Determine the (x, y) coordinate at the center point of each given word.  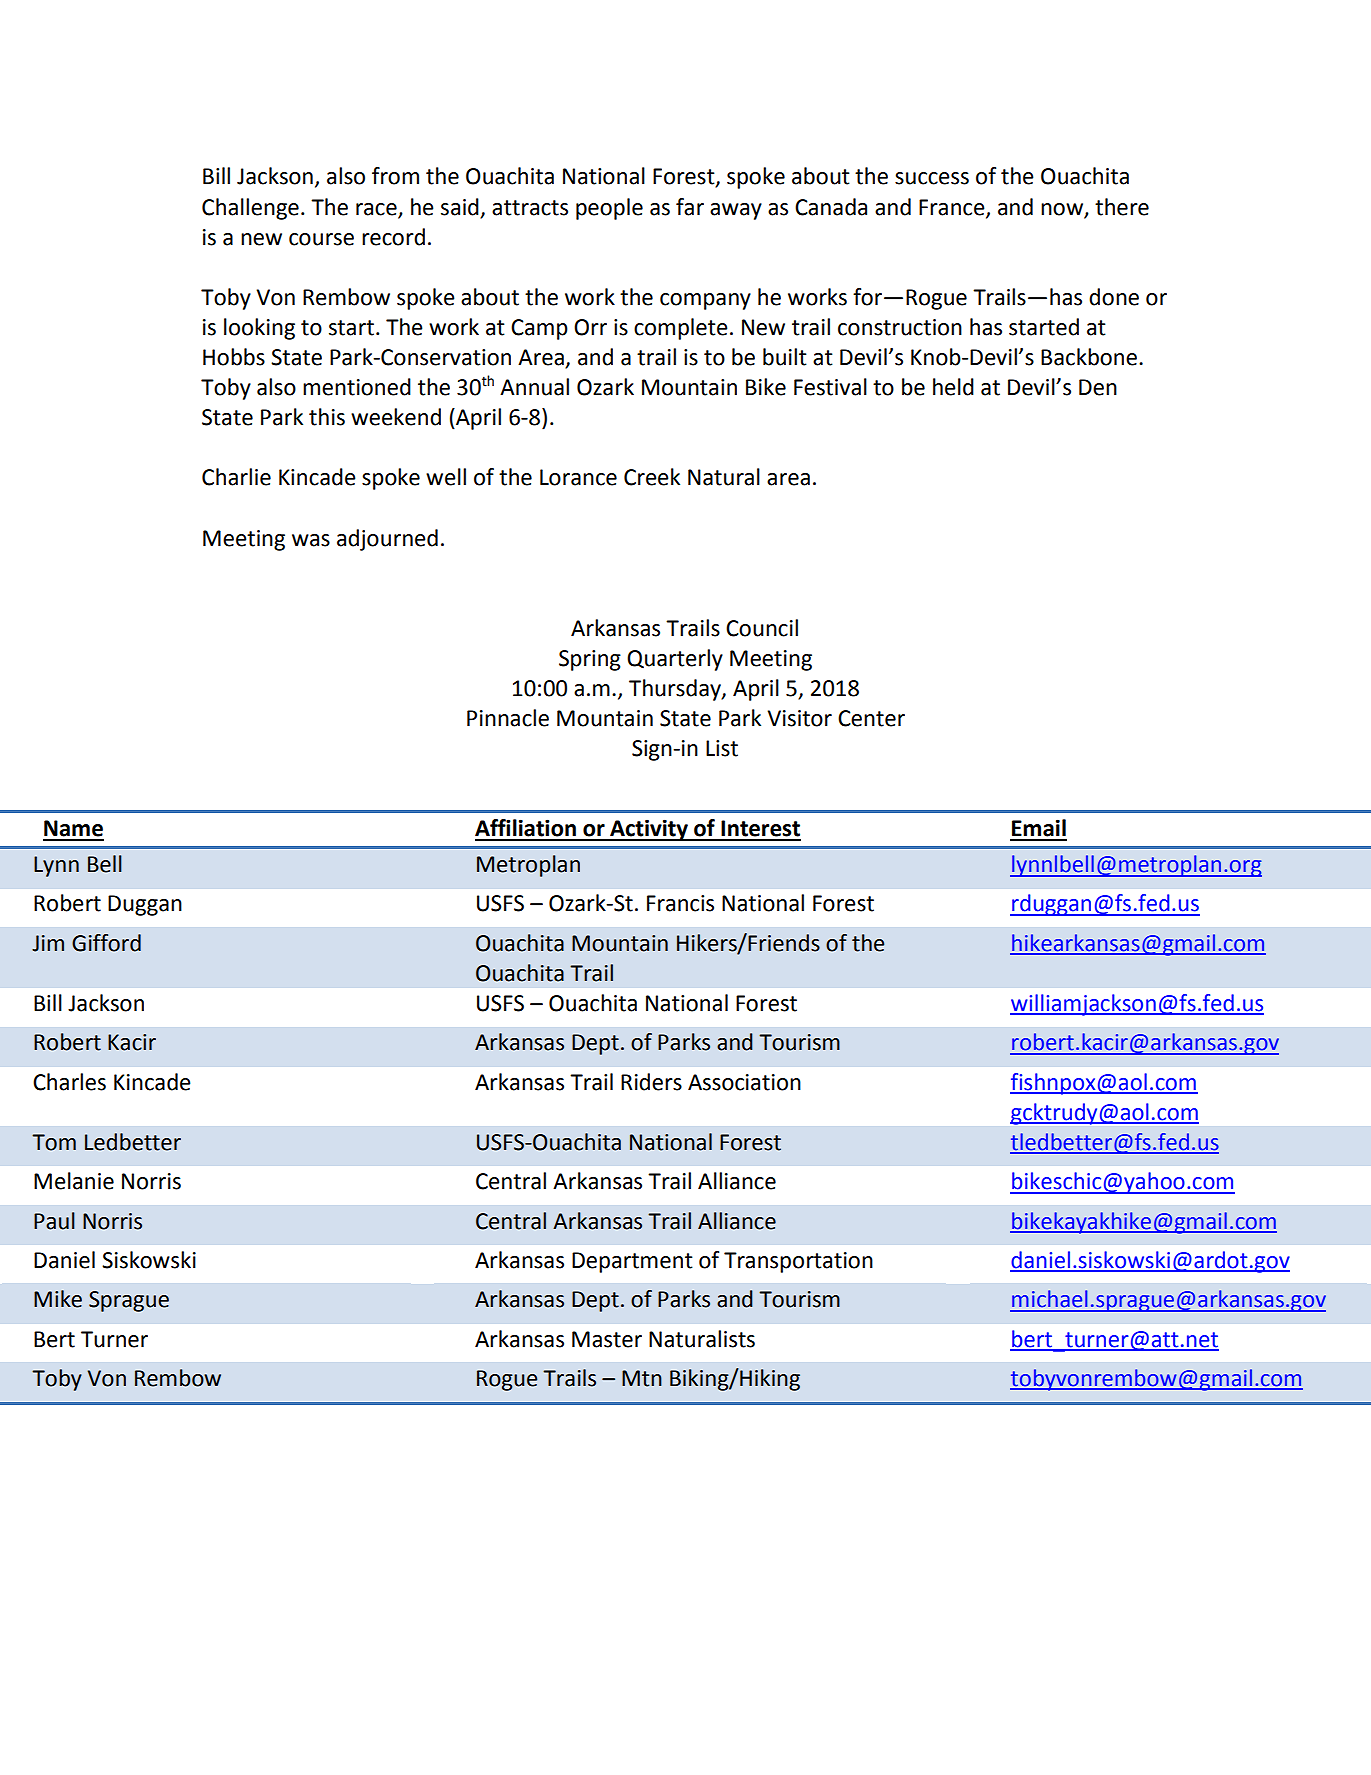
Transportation (798, 1262)
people (609, 209)
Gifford (106, 943)
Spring (590, 660)
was (311, 540)
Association (744, 1082)
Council (762, 628)
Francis (680, 903)
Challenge (250, 209)
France (953, 208)
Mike (58, 1299)
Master (607, 1339)
